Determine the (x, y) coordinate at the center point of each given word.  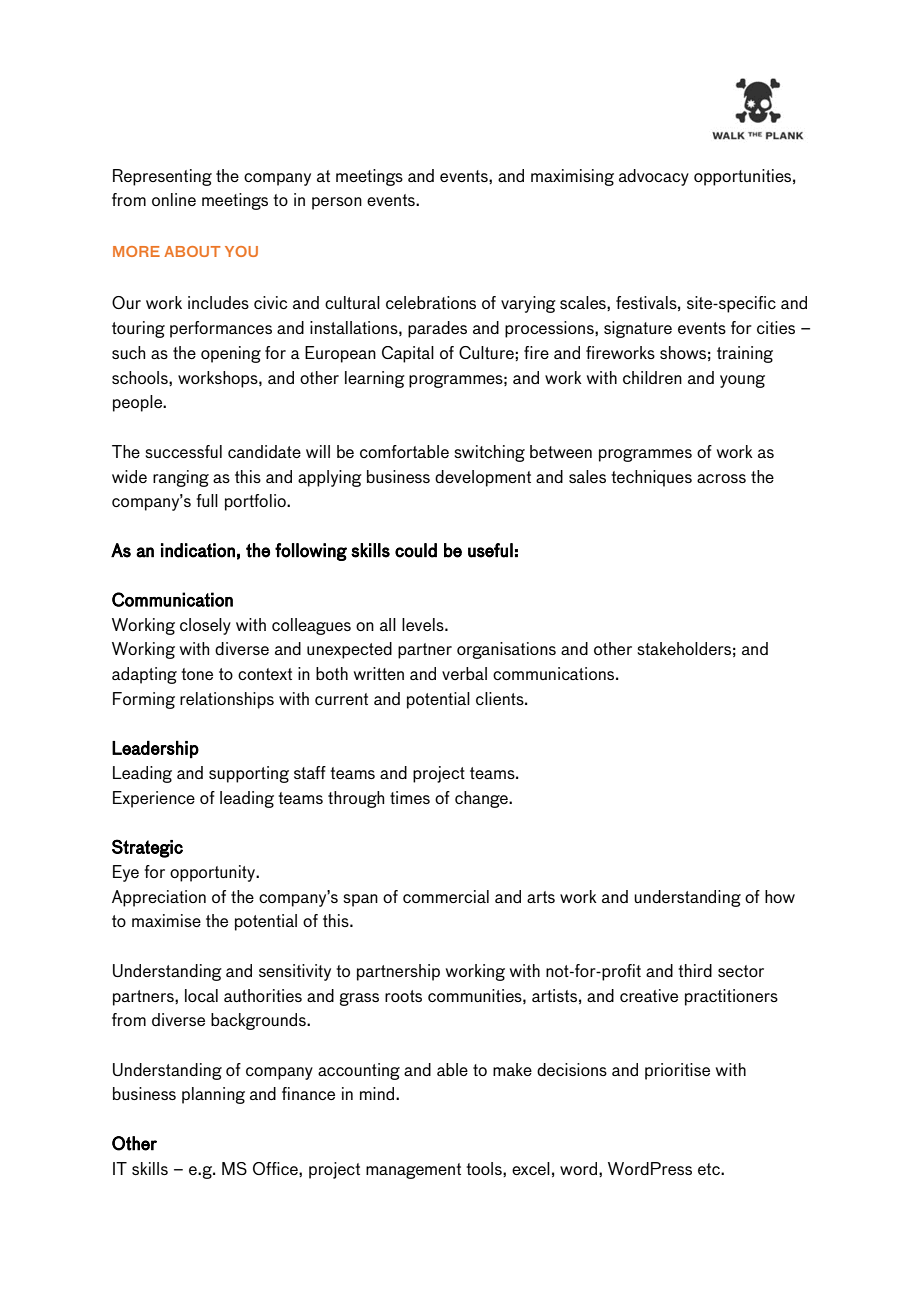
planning (213, 1095)
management (413, 1171)
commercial (446, 896)
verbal (464, 673)
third (695, 970)
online (174, 199)
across (721, 478)
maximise (166, 920)
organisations (506, 650)
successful (184, 451)
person (337, 203)
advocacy (654, 177)
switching (490, 453)
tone (197, 674)
